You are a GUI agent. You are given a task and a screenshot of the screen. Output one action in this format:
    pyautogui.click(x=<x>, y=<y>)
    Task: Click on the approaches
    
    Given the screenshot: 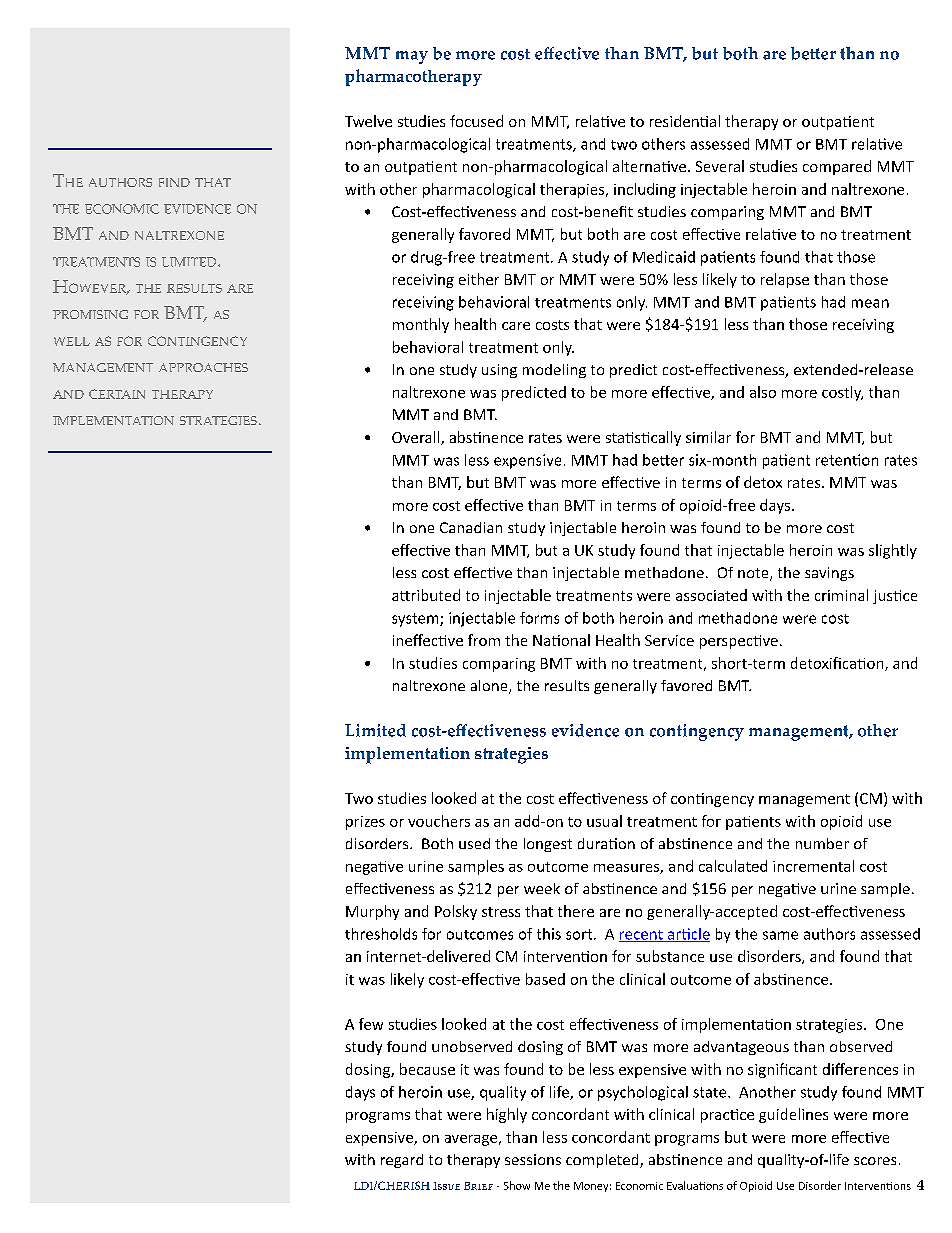 What is the action you would take?
    pyautogui.click(x=203, y=367)
